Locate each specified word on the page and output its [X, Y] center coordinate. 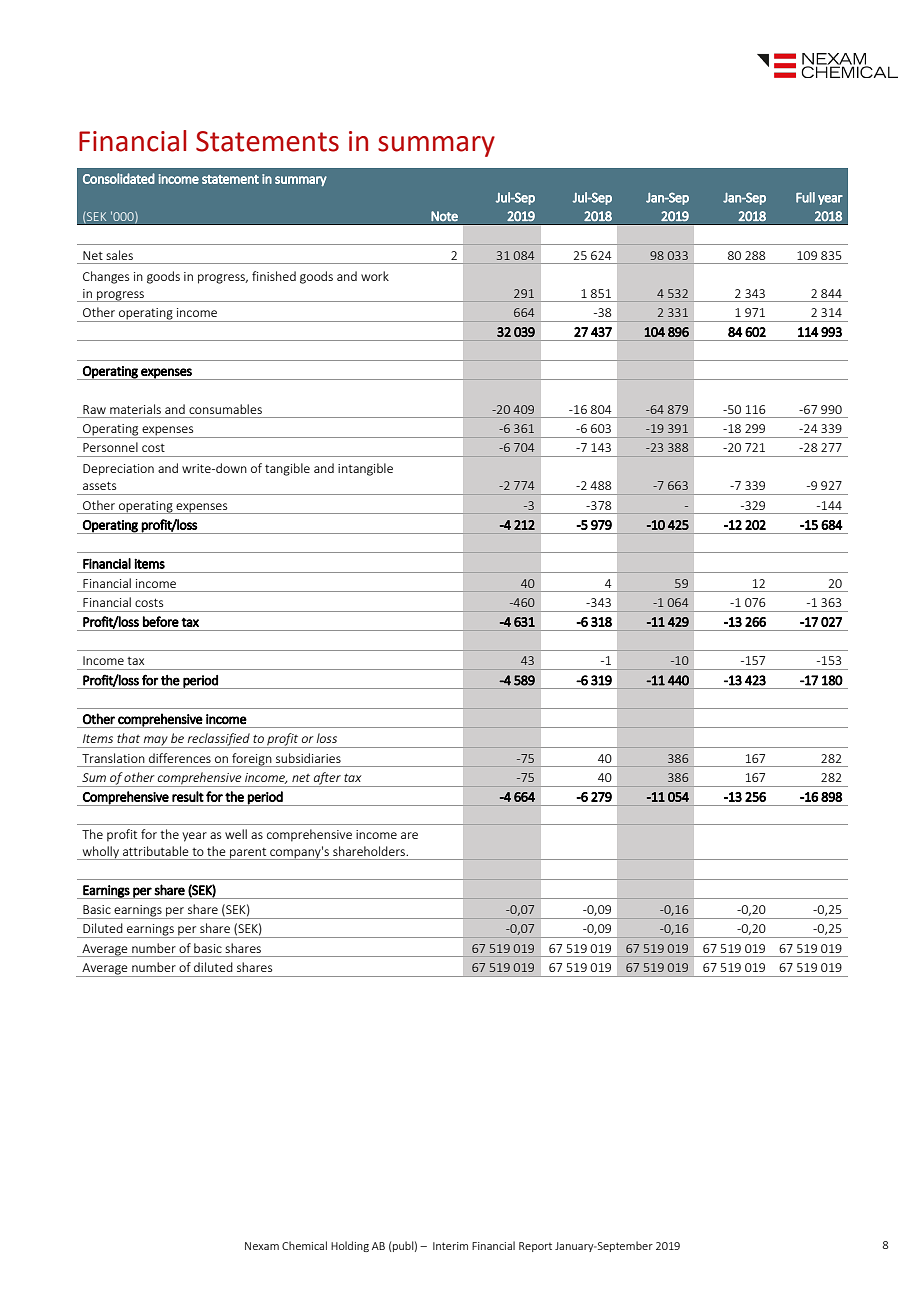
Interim [450, 1246]
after [327, 779]
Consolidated [119, 178]
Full [805, 197]
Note [444, 216]
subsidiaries [308, 758]
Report [535, 1247]
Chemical [304, 1245]
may [156, 742]
